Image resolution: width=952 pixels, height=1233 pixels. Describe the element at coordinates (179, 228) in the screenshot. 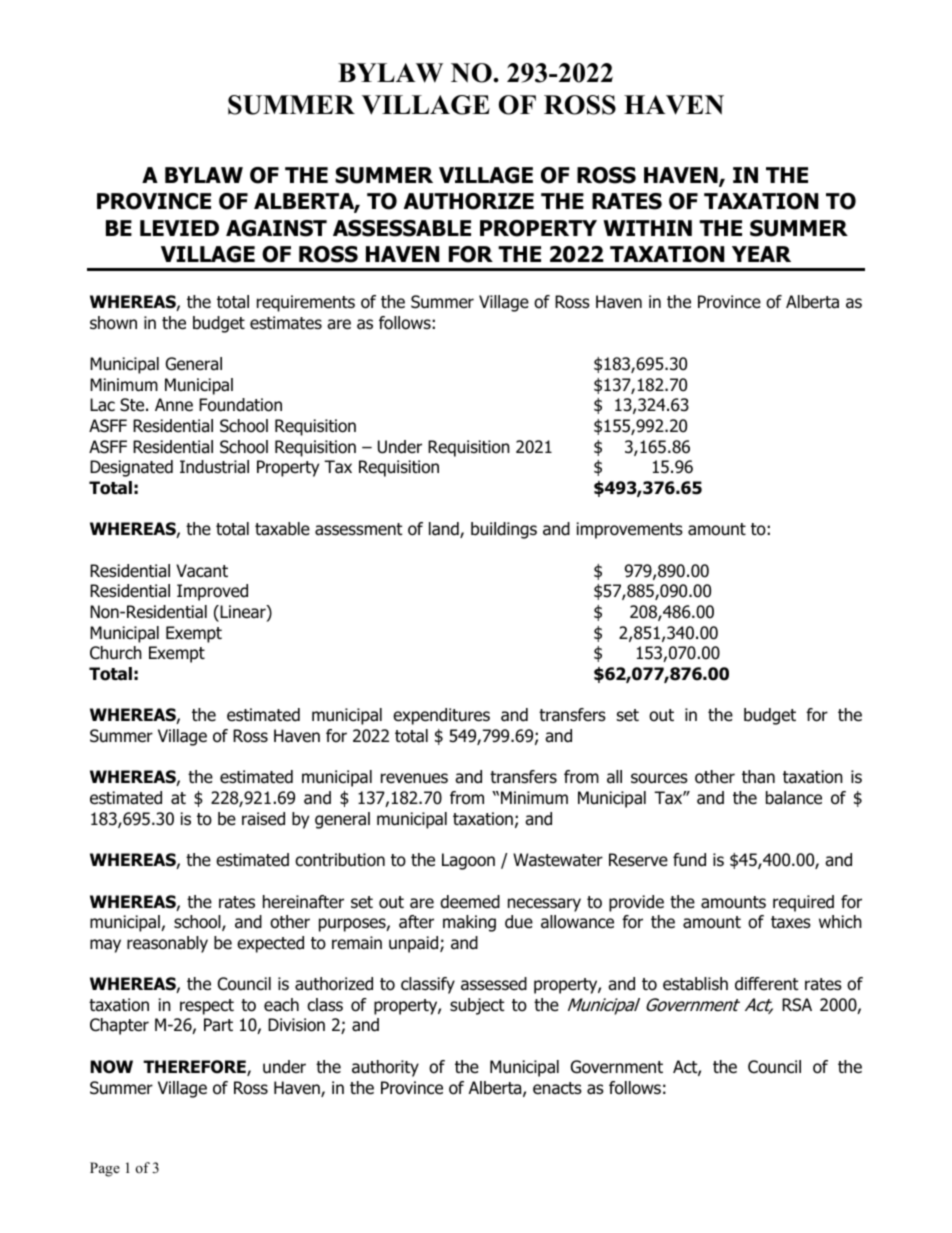

I see `LEVIED` at that location.
